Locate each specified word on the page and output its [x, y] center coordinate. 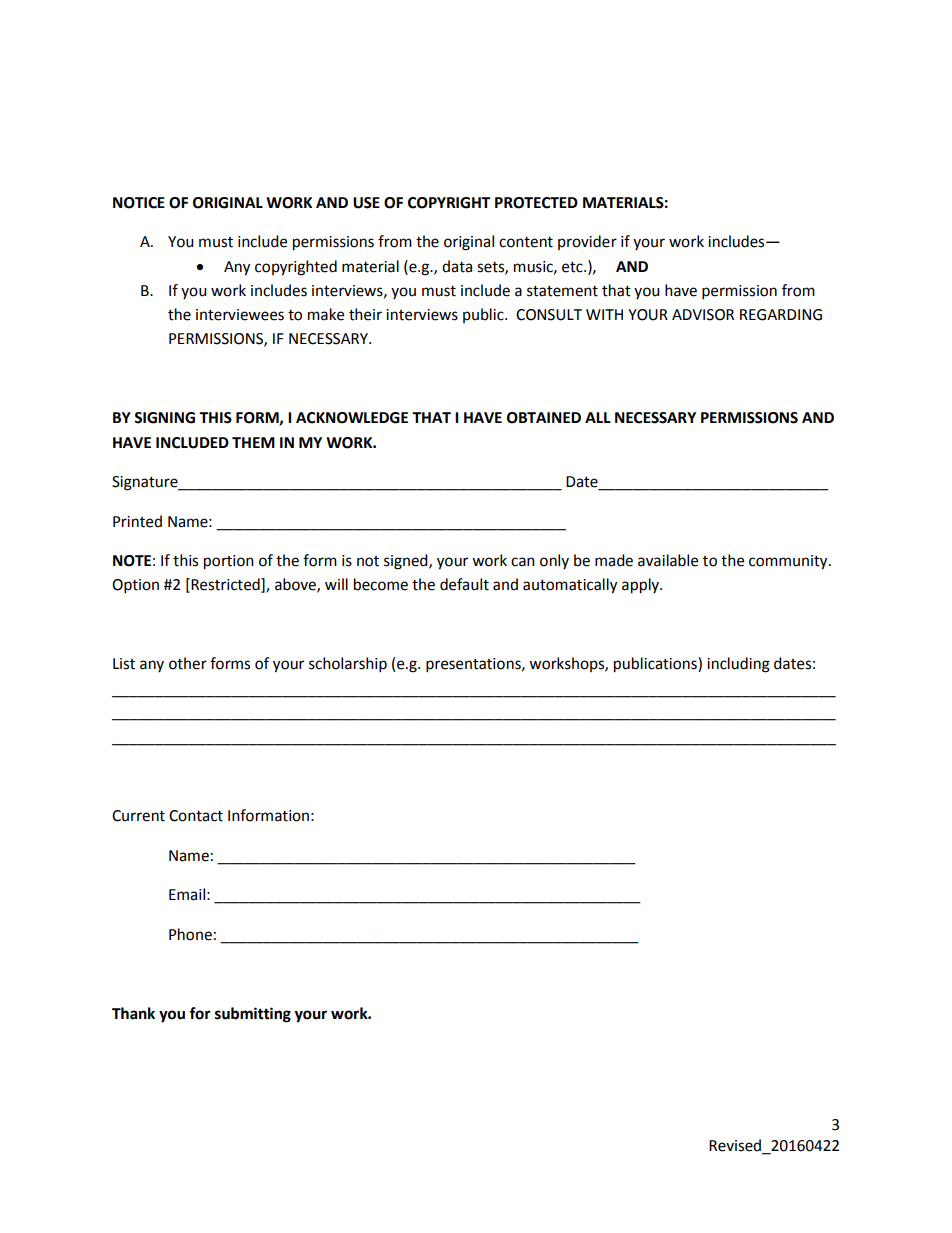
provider [587, 242]
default [464, 584]
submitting [253, 1015]
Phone [190, 934]
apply [641, 586]
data [457, 266]
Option [135, 586]
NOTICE [139, 203]
